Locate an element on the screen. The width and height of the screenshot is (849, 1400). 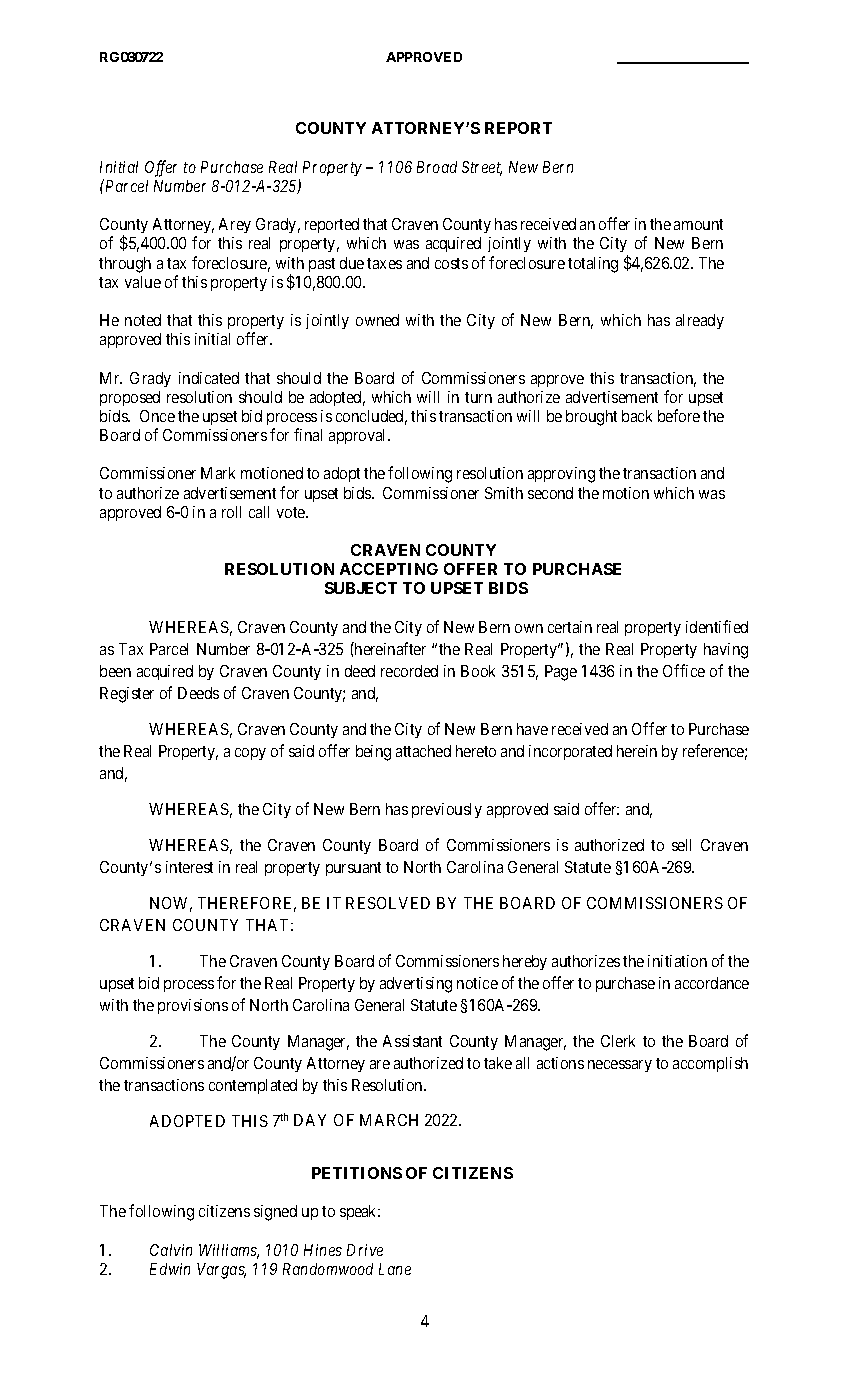
through is located at coordinates (125, 265).
